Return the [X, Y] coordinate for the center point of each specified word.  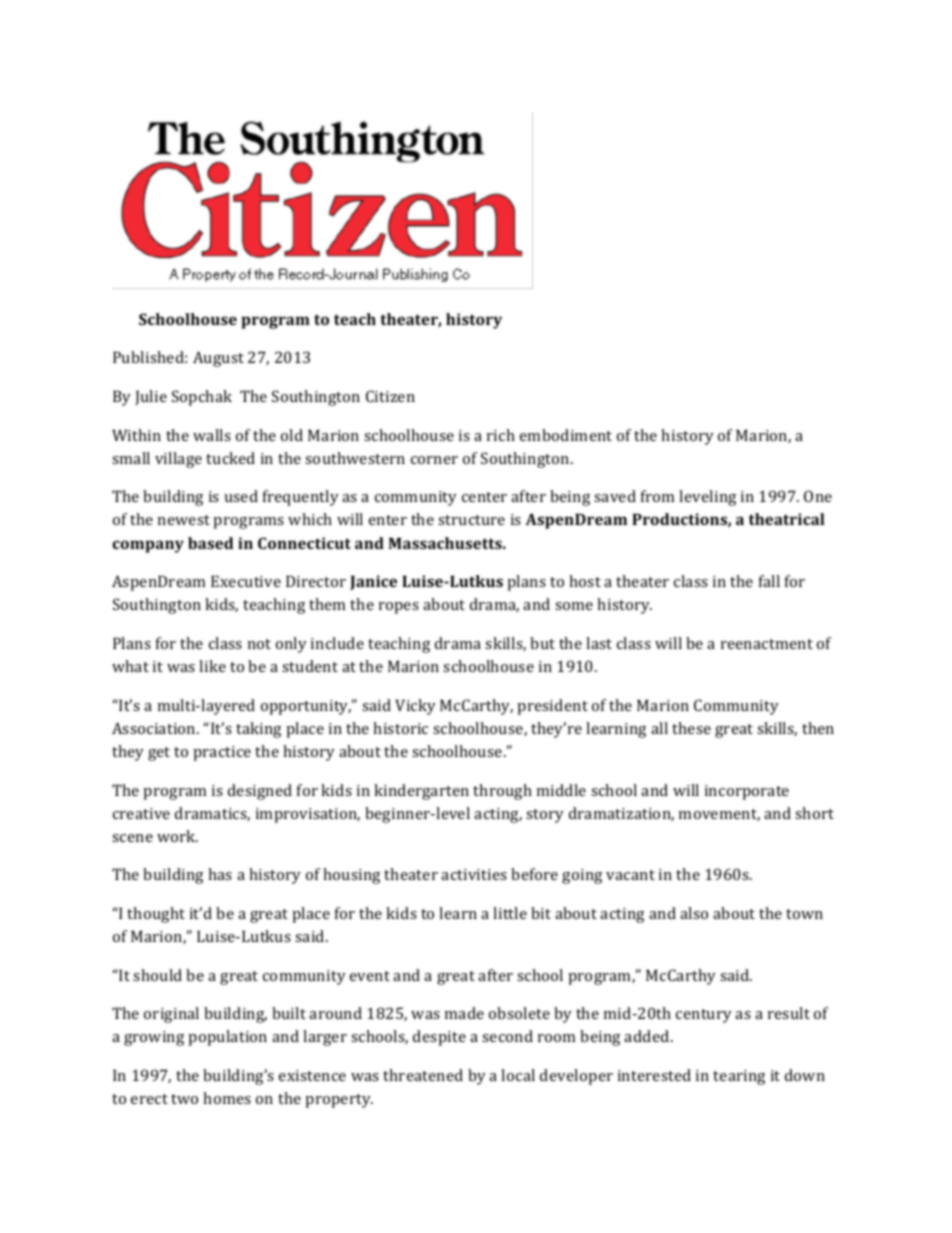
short [814, 813]
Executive [246, 581]
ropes [399, 608]
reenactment [767, 644]
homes [227, 1098]
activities [474, 874]
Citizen [390, 396]
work [177, 836]
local [518, 1075]
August [218, 359]
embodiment [566, 435]
